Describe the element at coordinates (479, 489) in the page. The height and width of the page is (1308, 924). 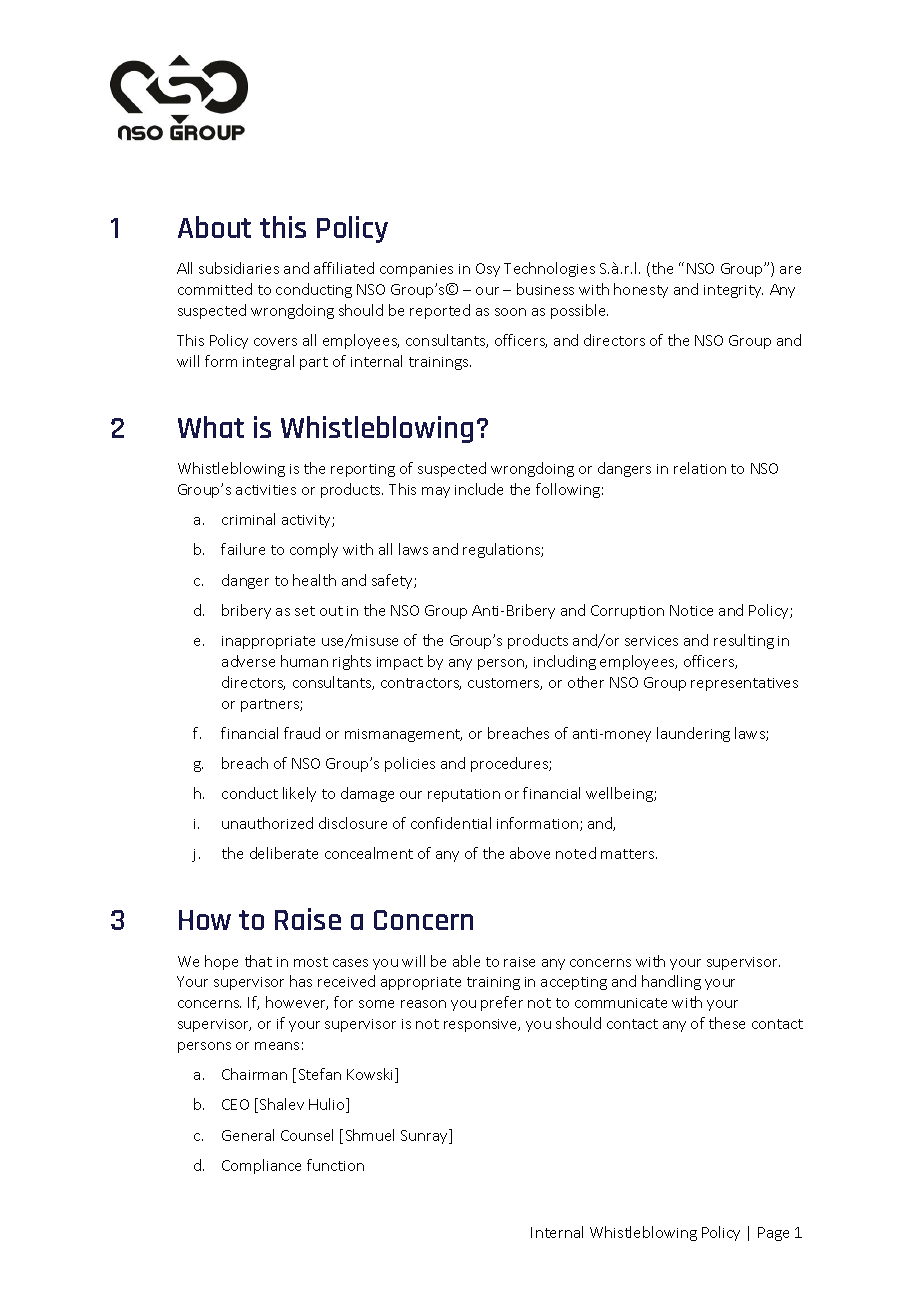
I see `include` at that location.
